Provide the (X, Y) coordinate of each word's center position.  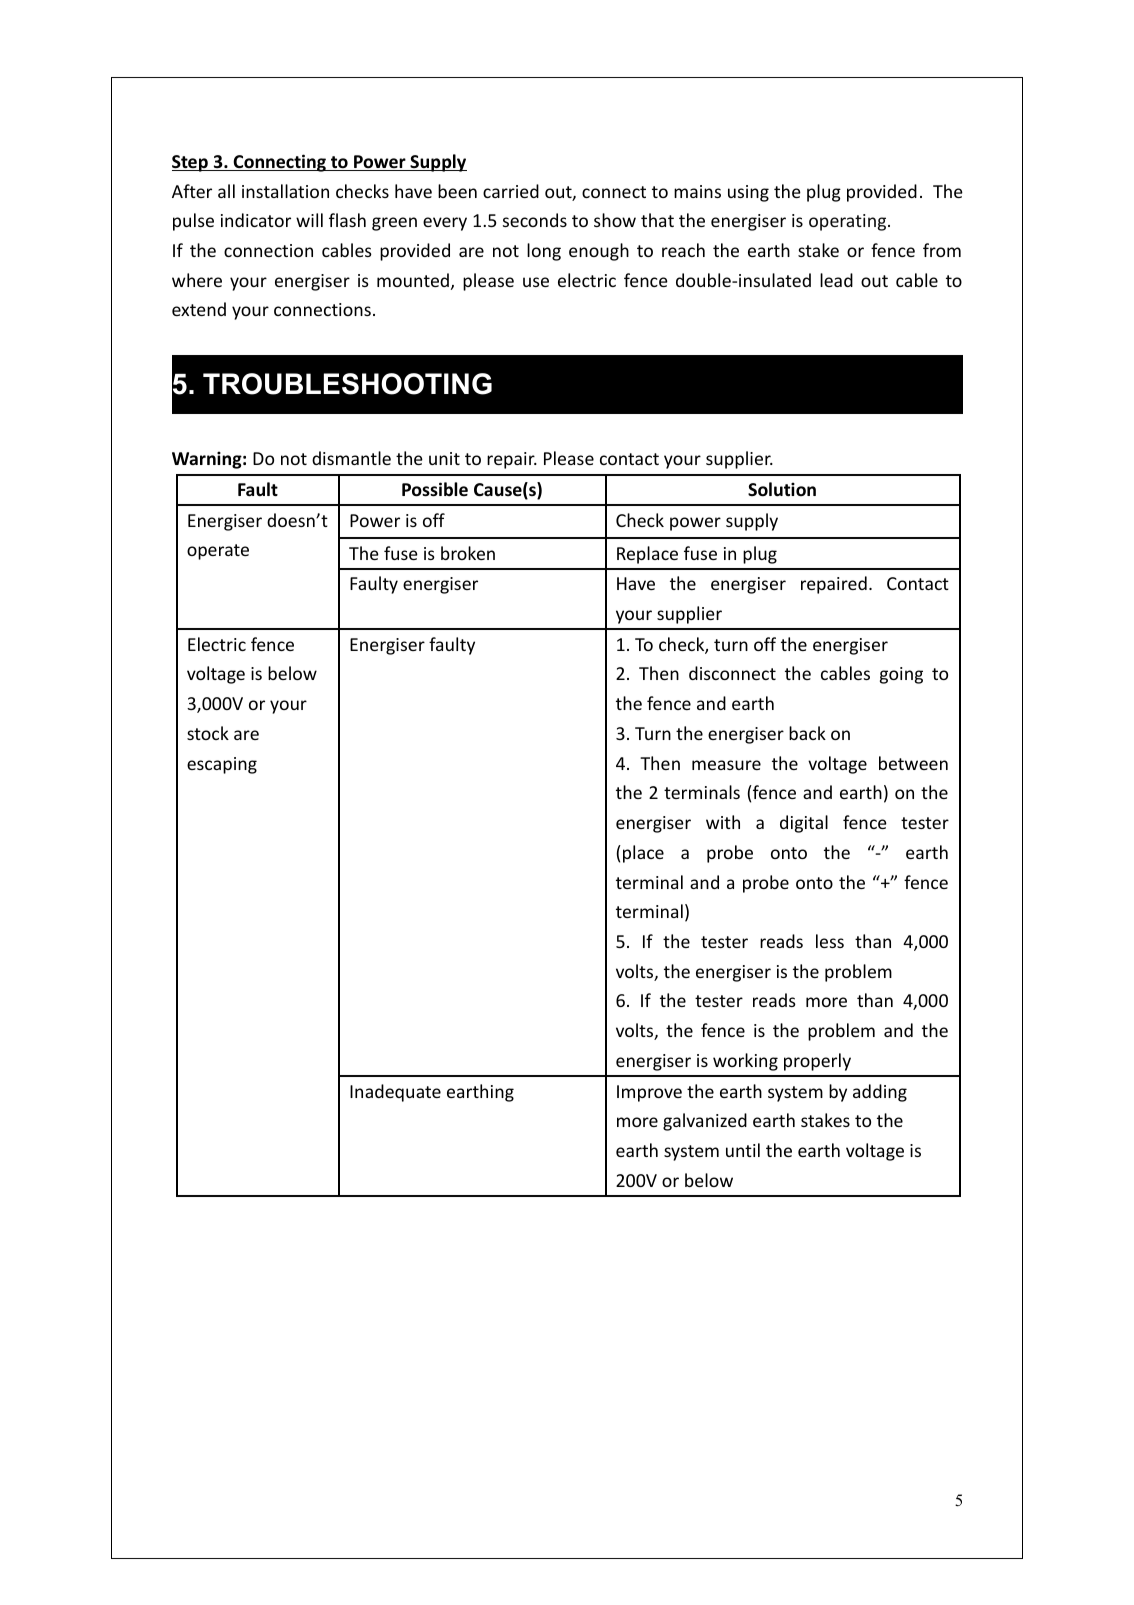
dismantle (351, 458)
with (723, 822)
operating (849, 222)
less (830, 941)
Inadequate (395, 1093)
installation (285, 191)
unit (444, 458)
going (901, 675)
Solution (782, 489)
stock (208, 733)
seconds (535, 220)
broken (468, 553)
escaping (222, 765)
